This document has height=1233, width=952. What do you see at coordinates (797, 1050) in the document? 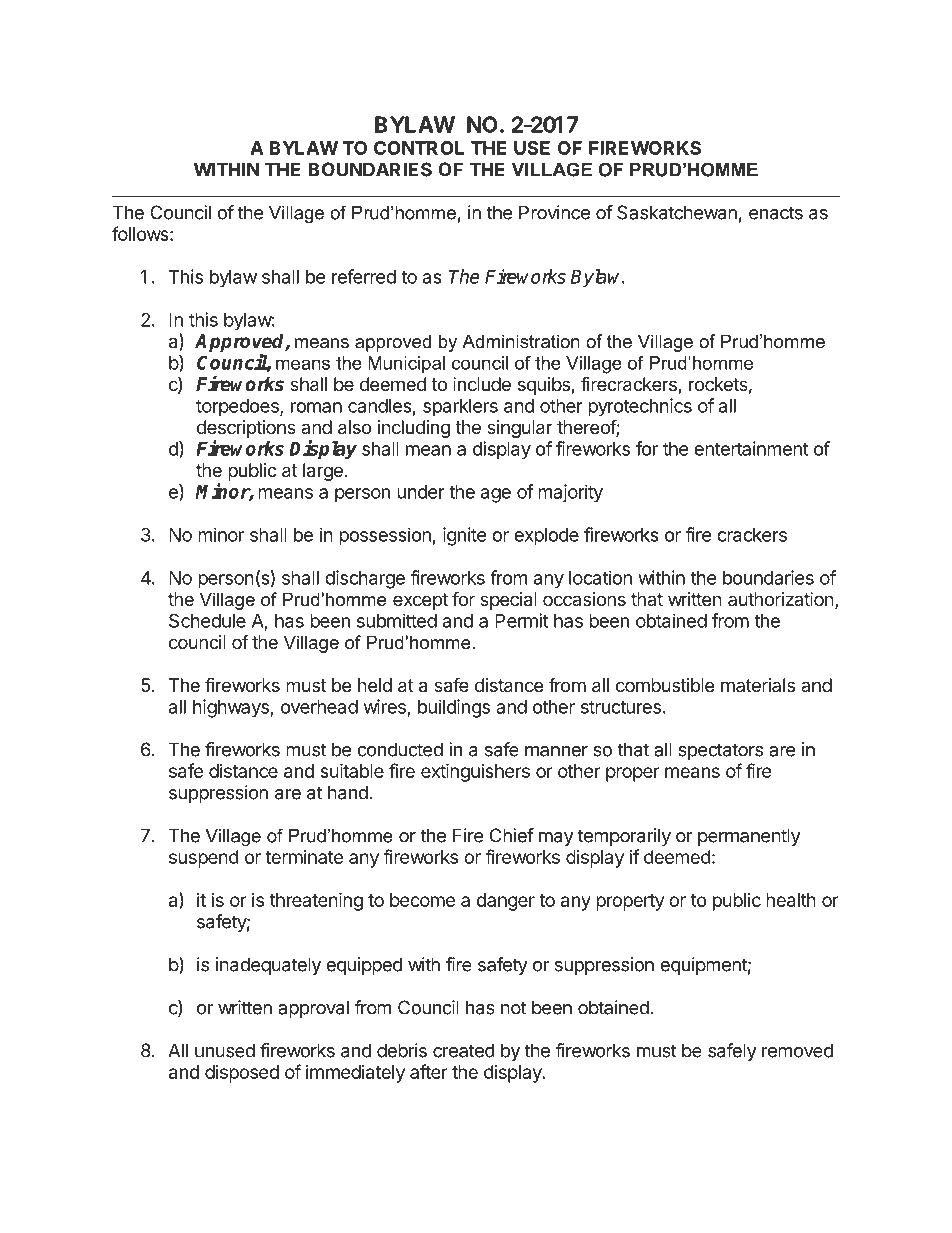
I see `removed` at bounding box center [797, 1050].
